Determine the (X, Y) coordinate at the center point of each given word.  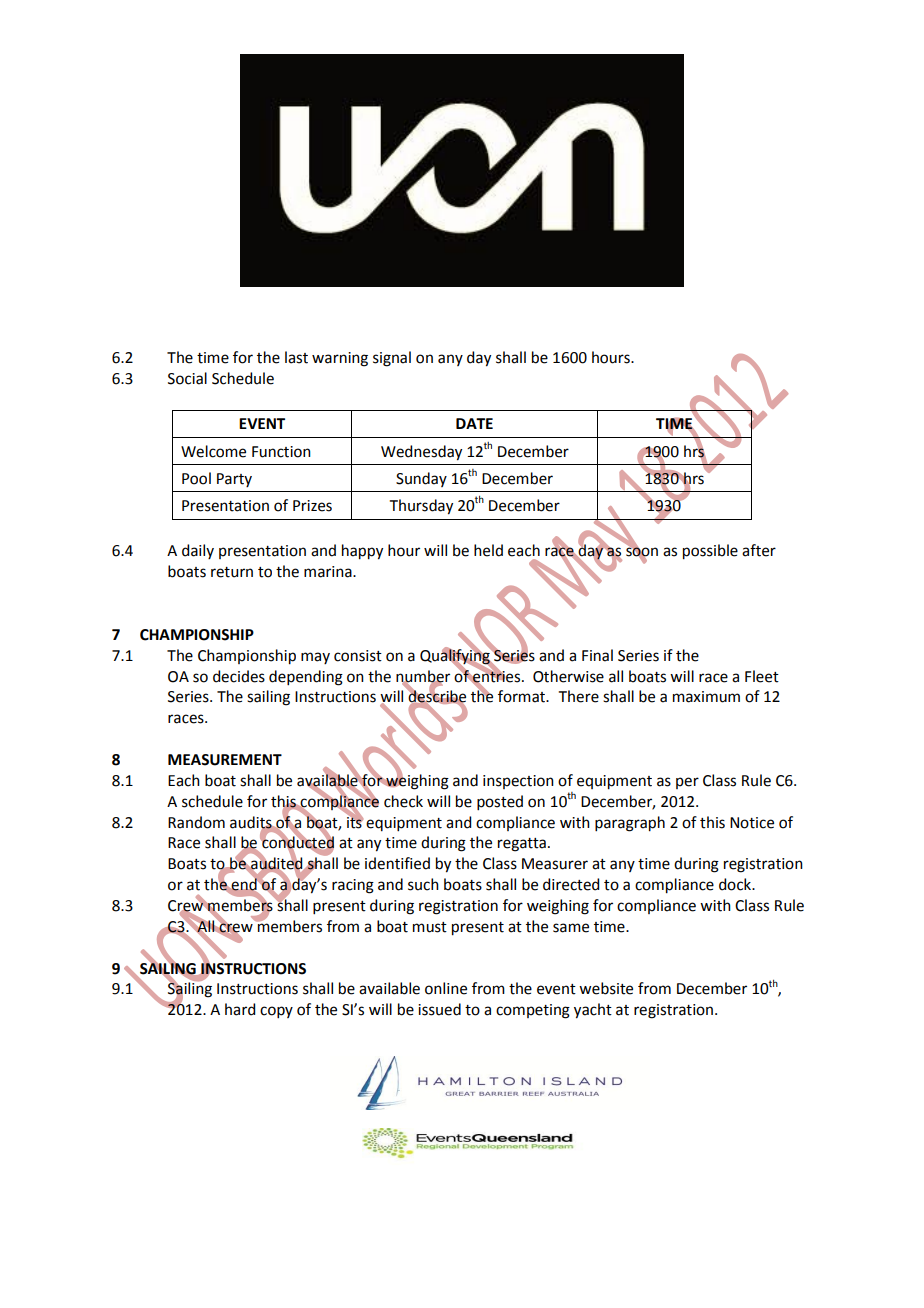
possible (710, 552)
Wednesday (421, 453)
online (446, 988)
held (488, 550)
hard (240, 1009)
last (296, 357)
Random (196, 822)
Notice (752, 823)
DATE (474, 423)
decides (239, 676)
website (606, 988)
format (522, 696)
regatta (522, 845)
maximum (706, 697)
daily (198, 551)
